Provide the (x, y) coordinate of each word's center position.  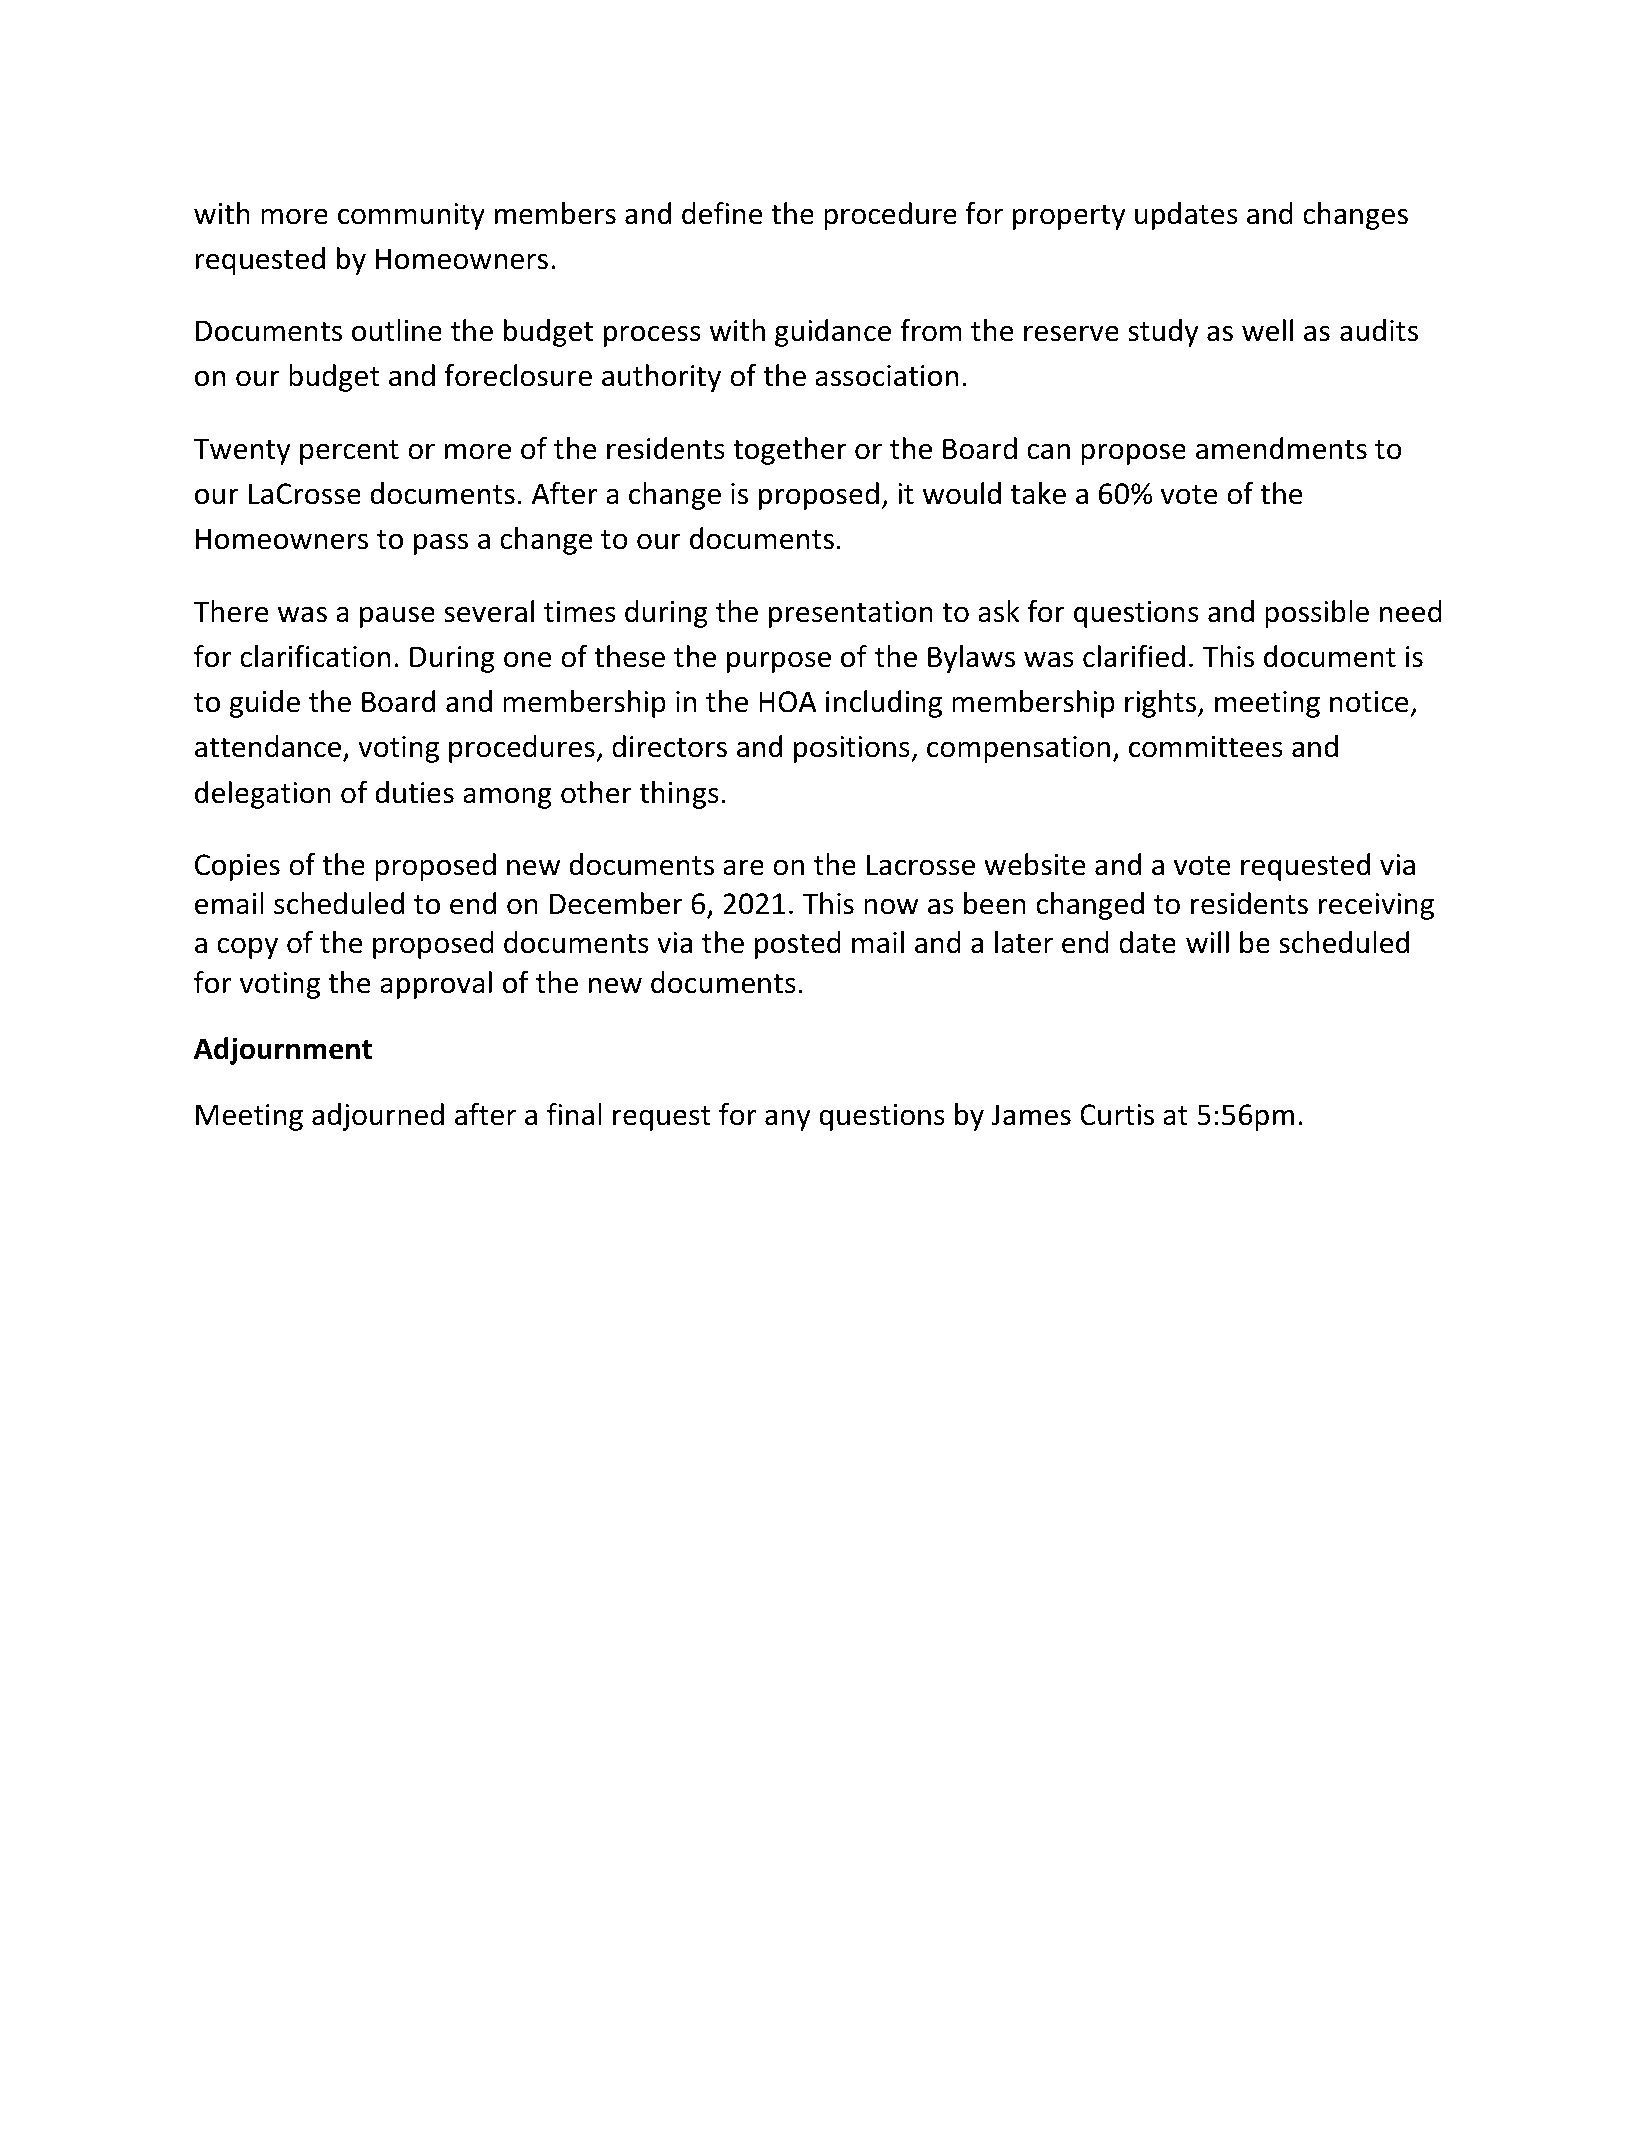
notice (1369, 702)
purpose (779, 662)
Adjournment (283, 1051)
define (722, 213)
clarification (315, 656)
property (1069, 217)
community (411, 216)
